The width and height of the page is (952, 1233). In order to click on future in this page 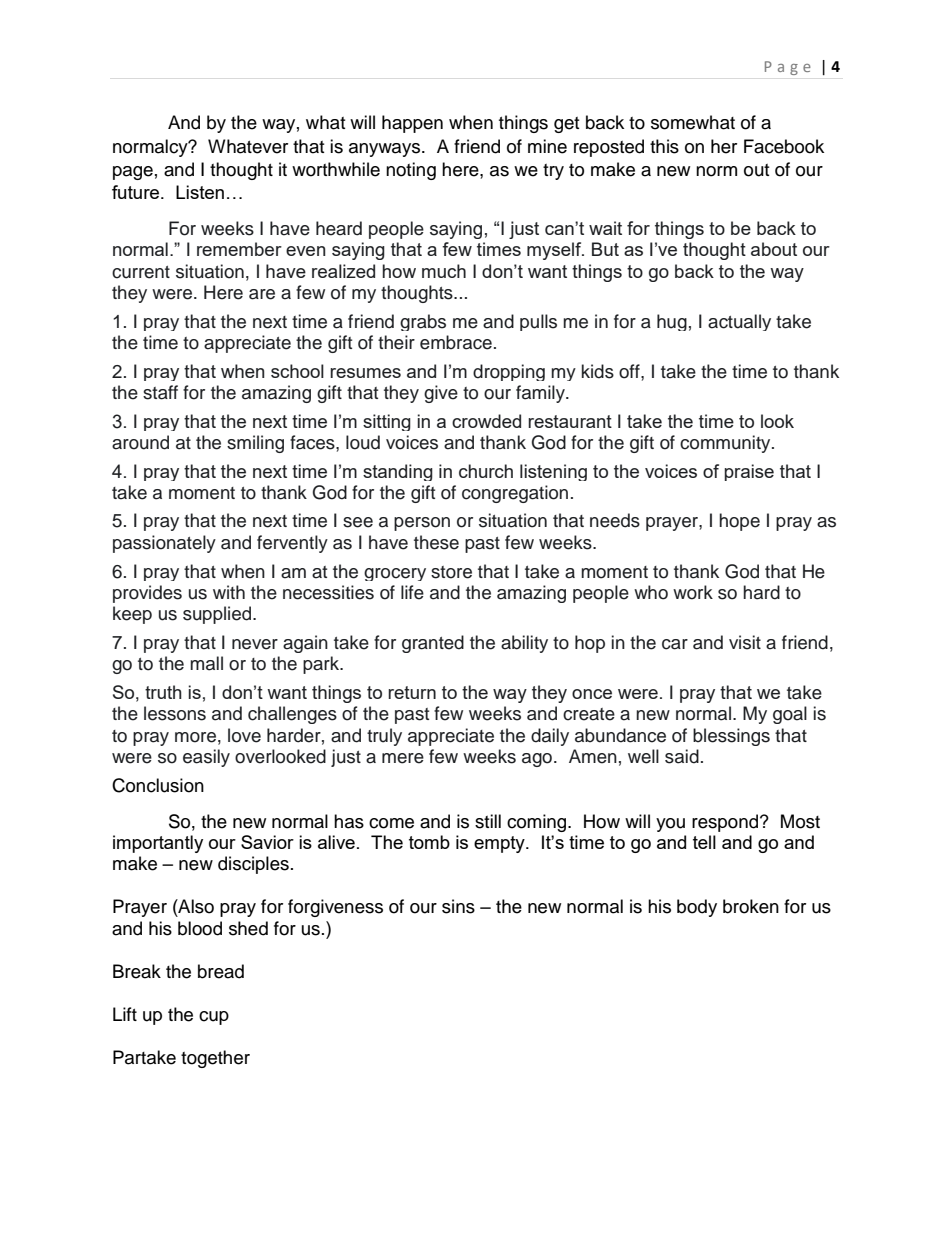, I will do `click(137, 192)`.
